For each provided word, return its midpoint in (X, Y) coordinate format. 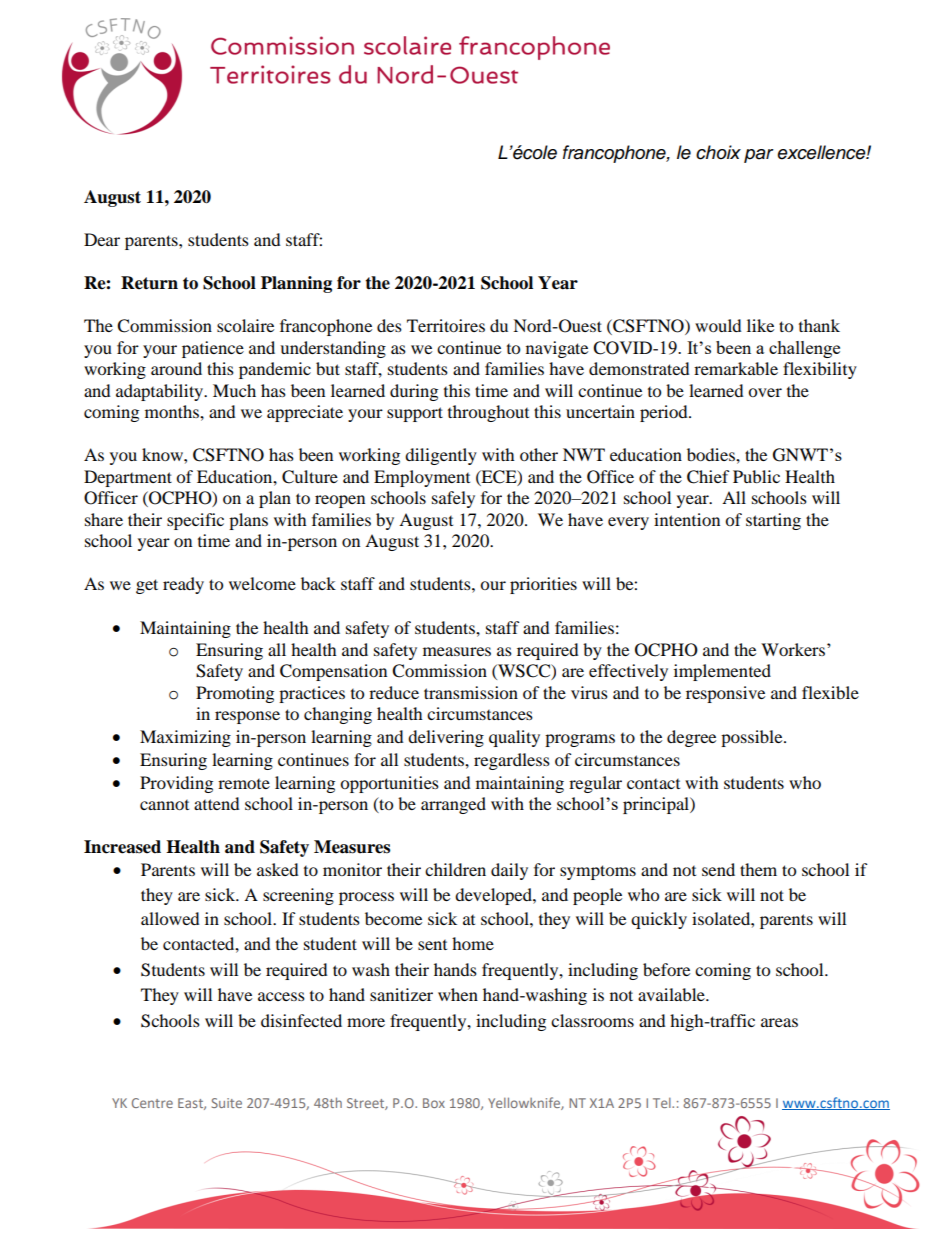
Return (149, 283)
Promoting (235, 694)
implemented (722, 672)
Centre (152, 1103)
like (760, 325)
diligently (441, 456)
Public (756, 476)
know (163, 454)
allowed (170, 918)
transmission (471, 692)
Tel (663, 1103)
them (758, 869)
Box (434, 1103)
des (389, 325)
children (455, 869)
